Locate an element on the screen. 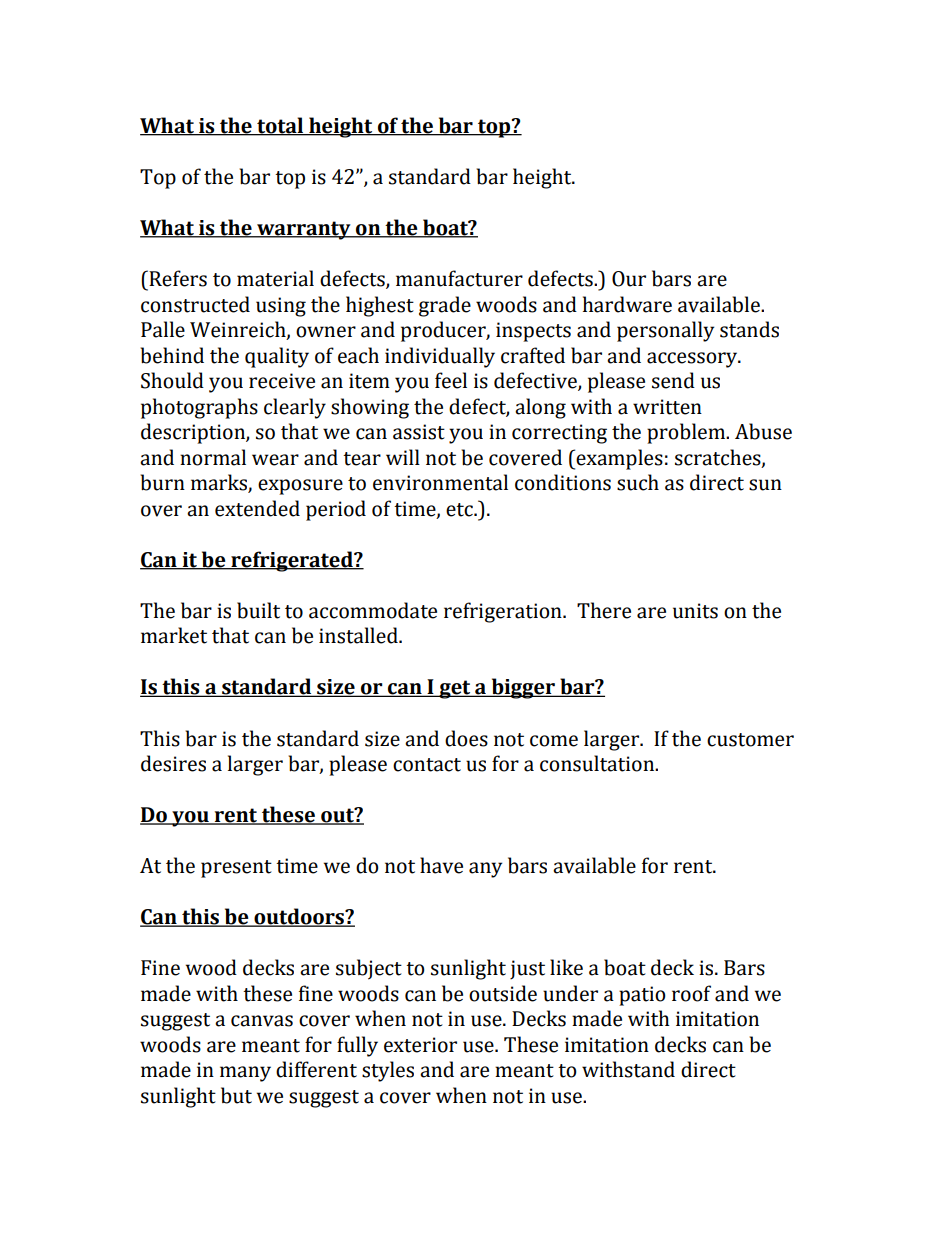 The height and width of the screenshot is (1233, 952). environmental is located at coordinates (440, 482).
